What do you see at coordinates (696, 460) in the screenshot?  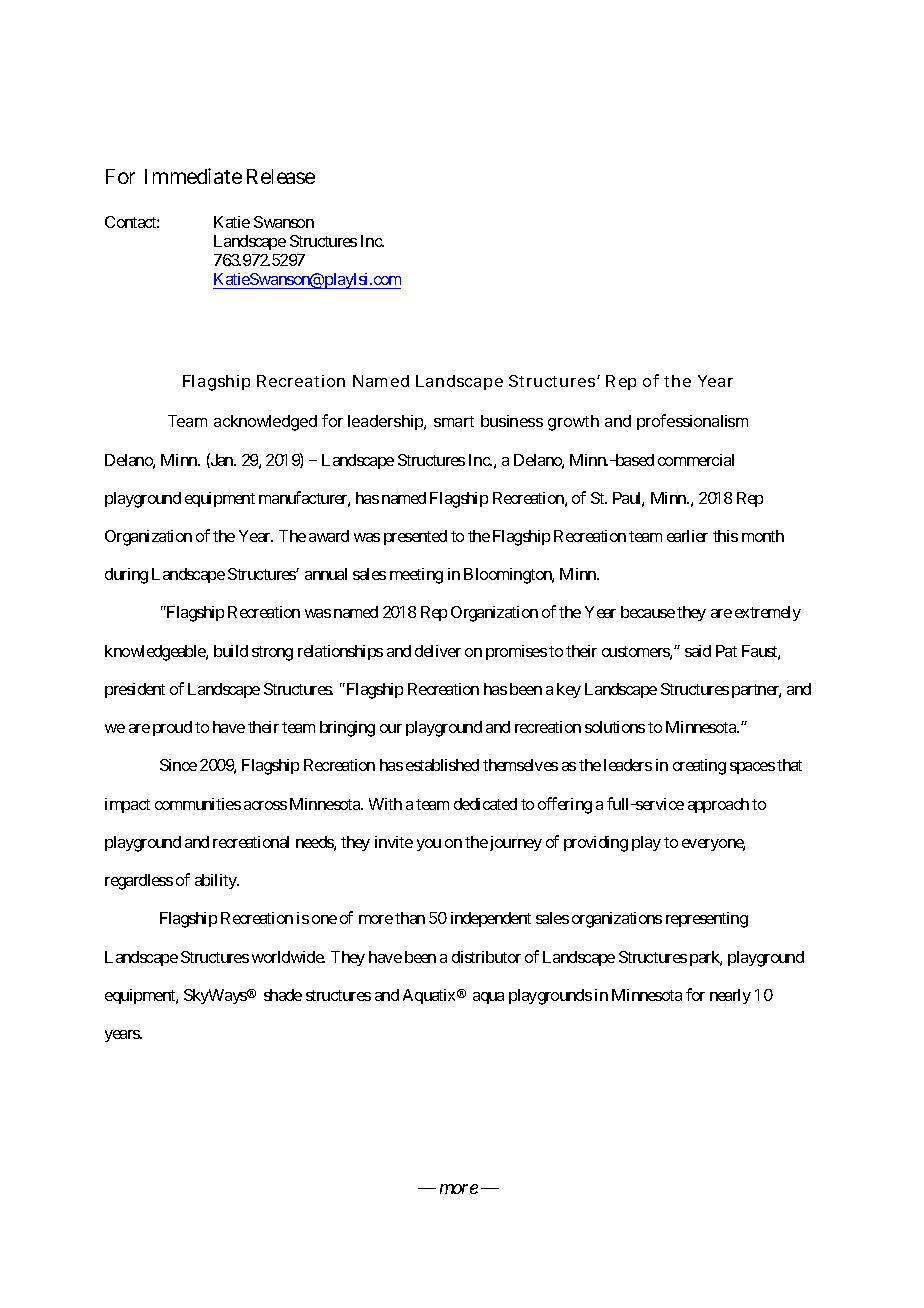 I see `commercial` at bounding box center [696, 460].
